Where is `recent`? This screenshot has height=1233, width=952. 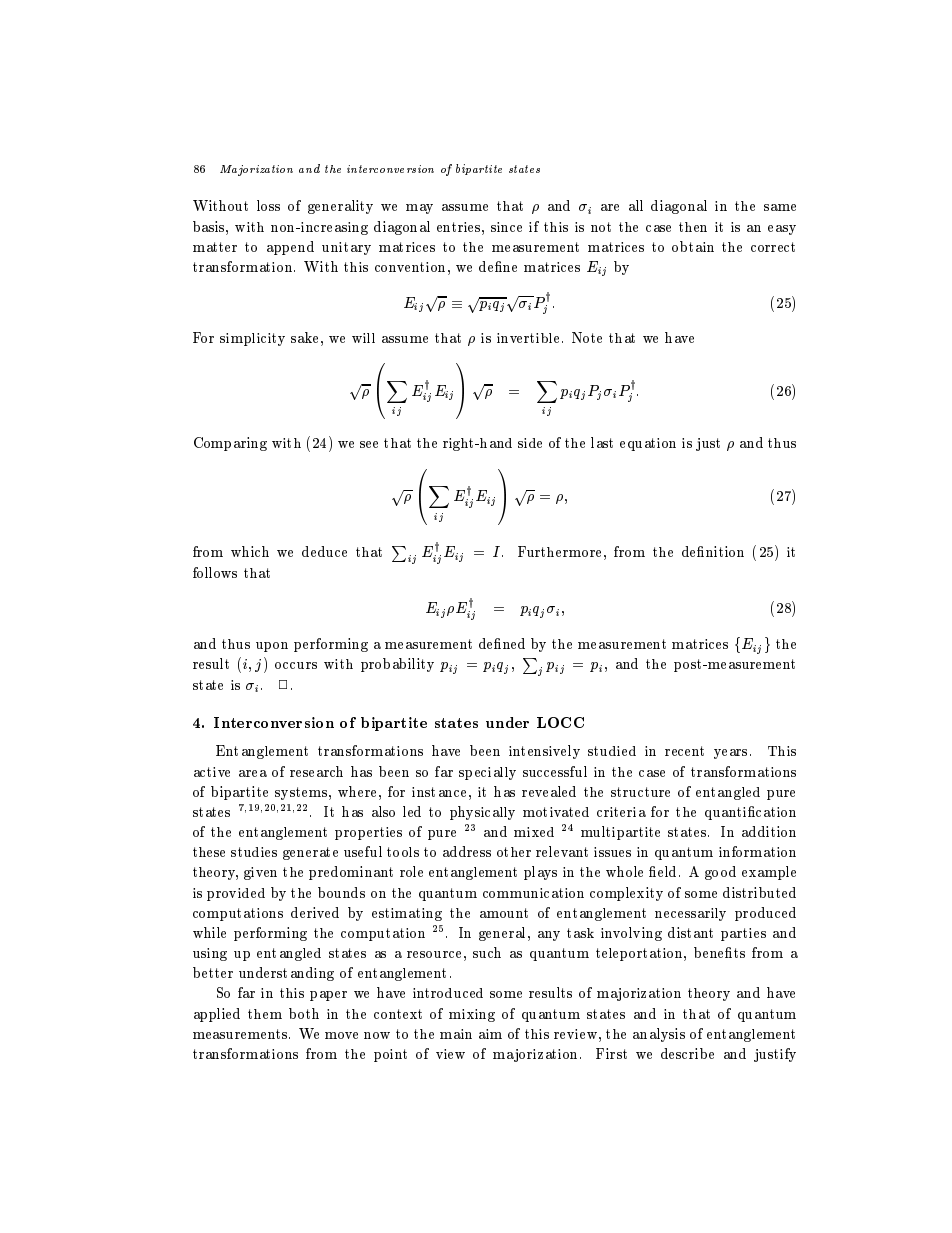 recent is located at coordinates (684, 751).
